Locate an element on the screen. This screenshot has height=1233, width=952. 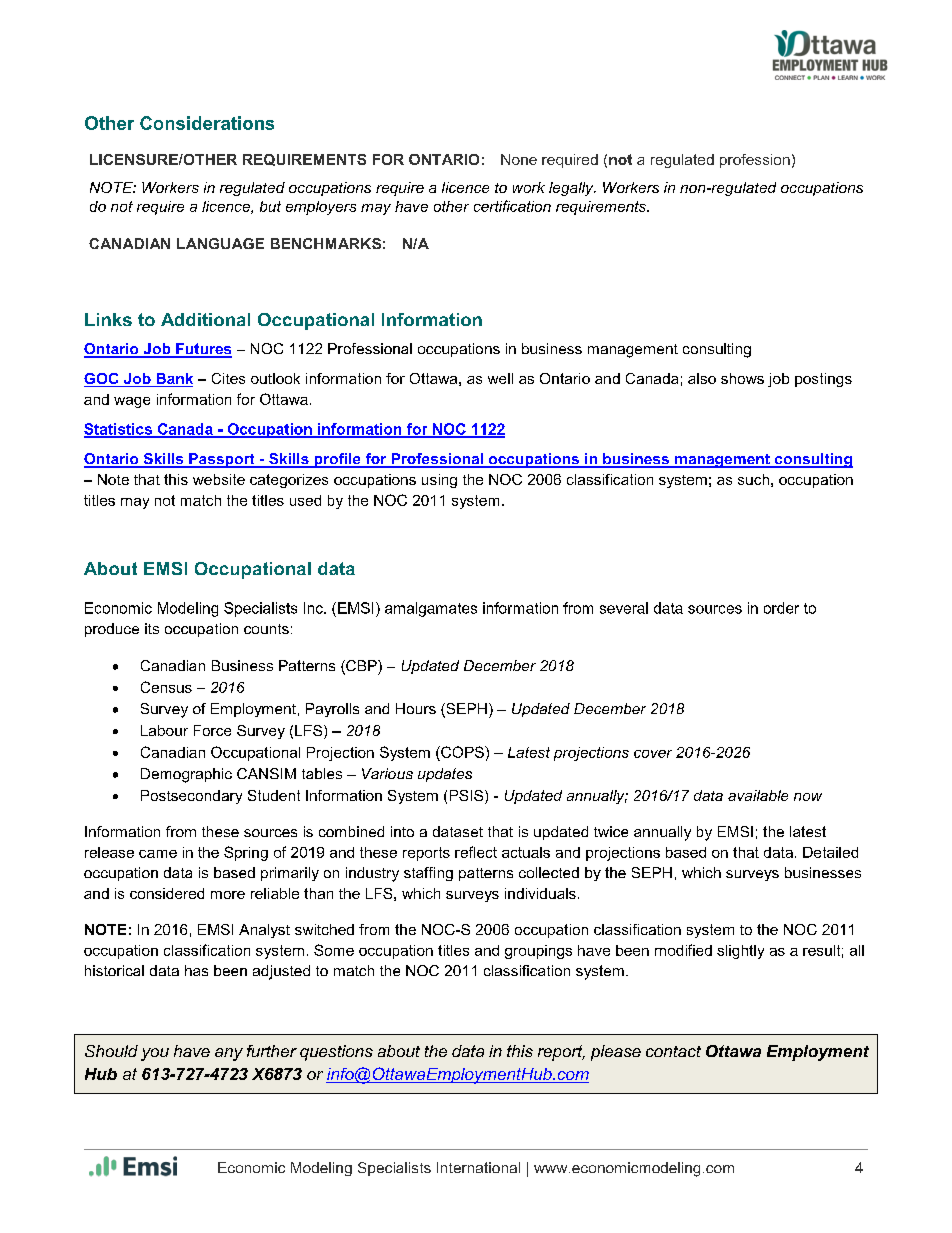
order is located at coordinates (781, 608).
